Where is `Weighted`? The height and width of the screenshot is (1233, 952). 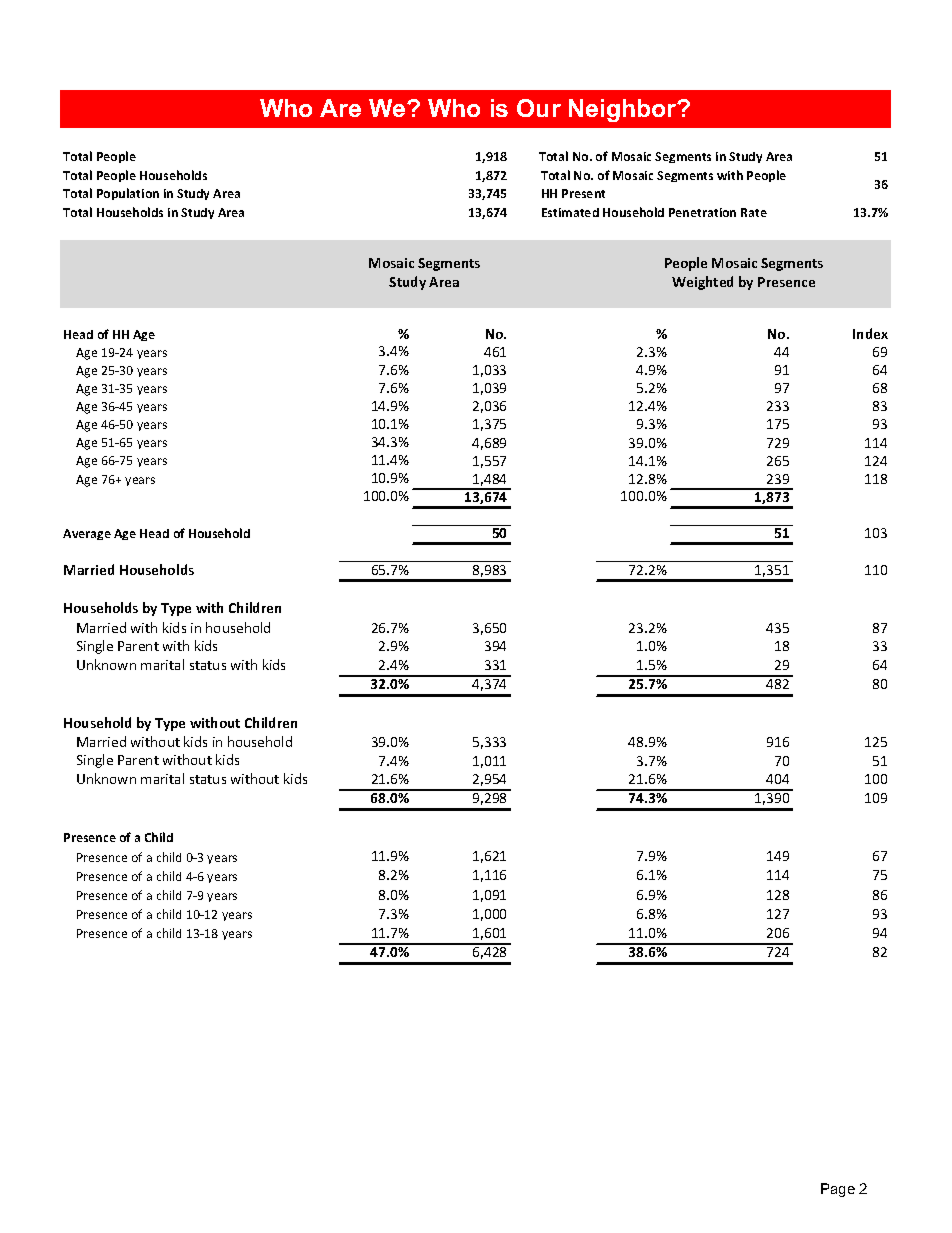 Weighted is located at coordinates (702, 283).
